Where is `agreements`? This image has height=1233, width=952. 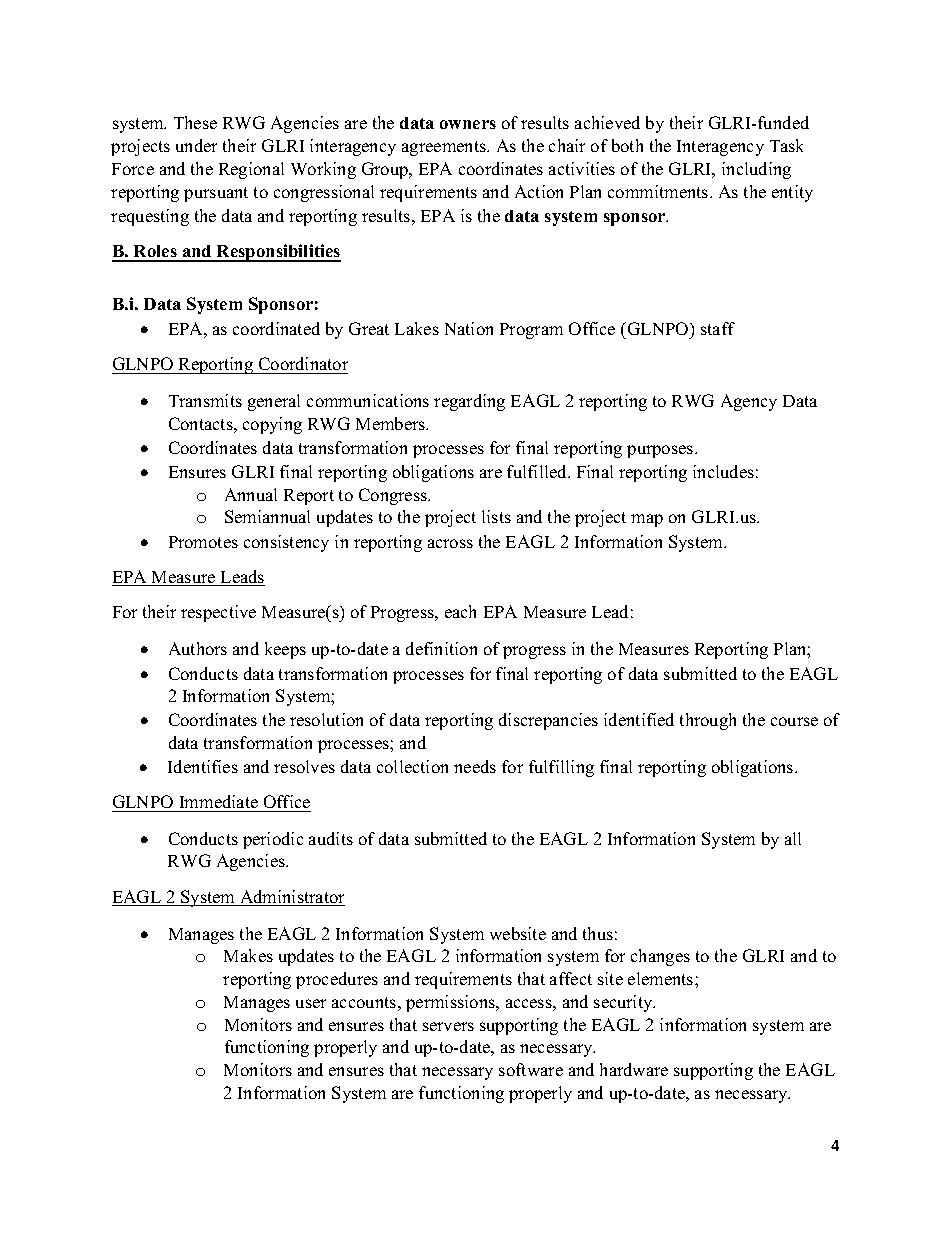
agreements is located at coordinates (445, 148).
